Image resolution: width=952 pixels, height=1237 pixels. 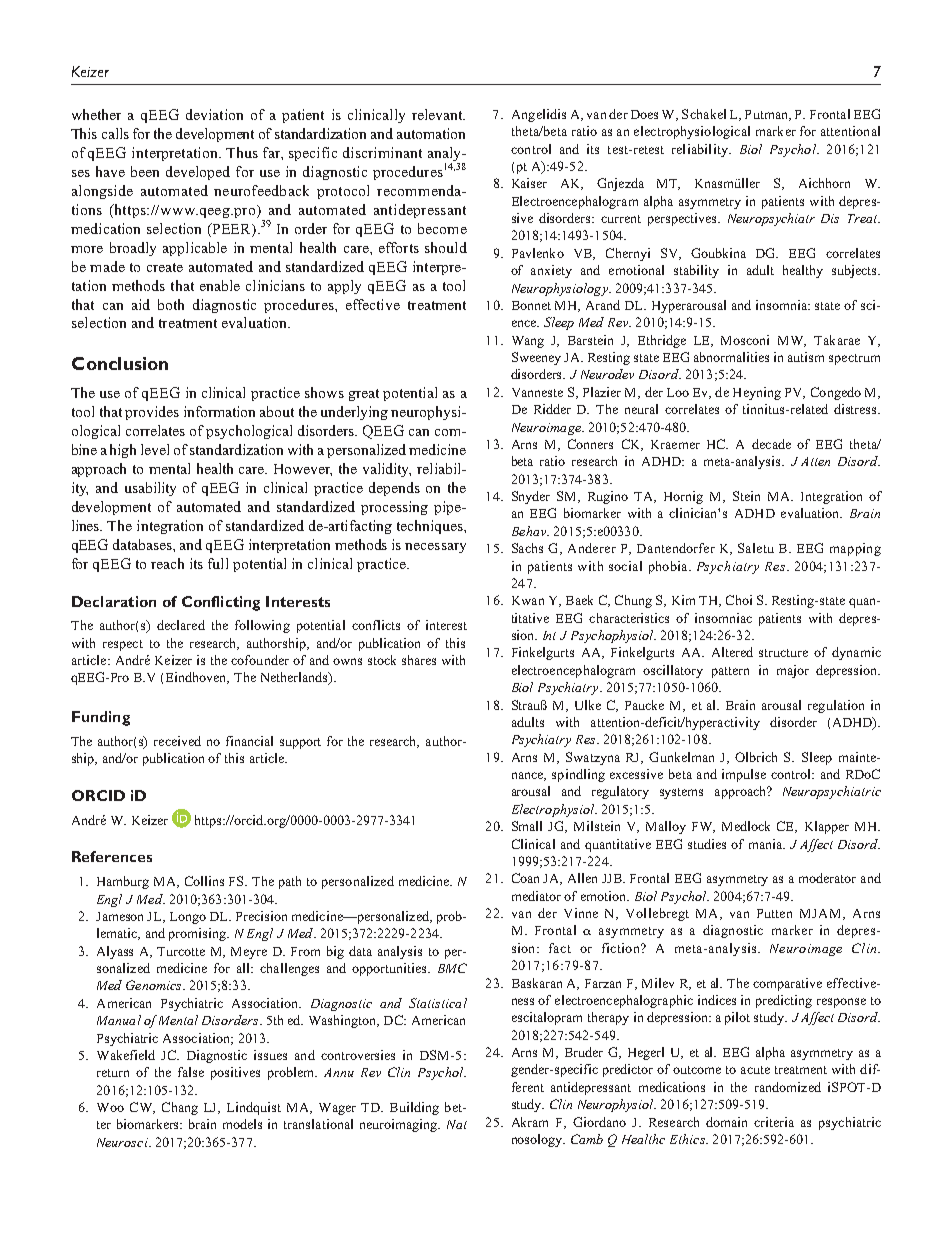 I want to click on automation, so click(x=431, y=133).
